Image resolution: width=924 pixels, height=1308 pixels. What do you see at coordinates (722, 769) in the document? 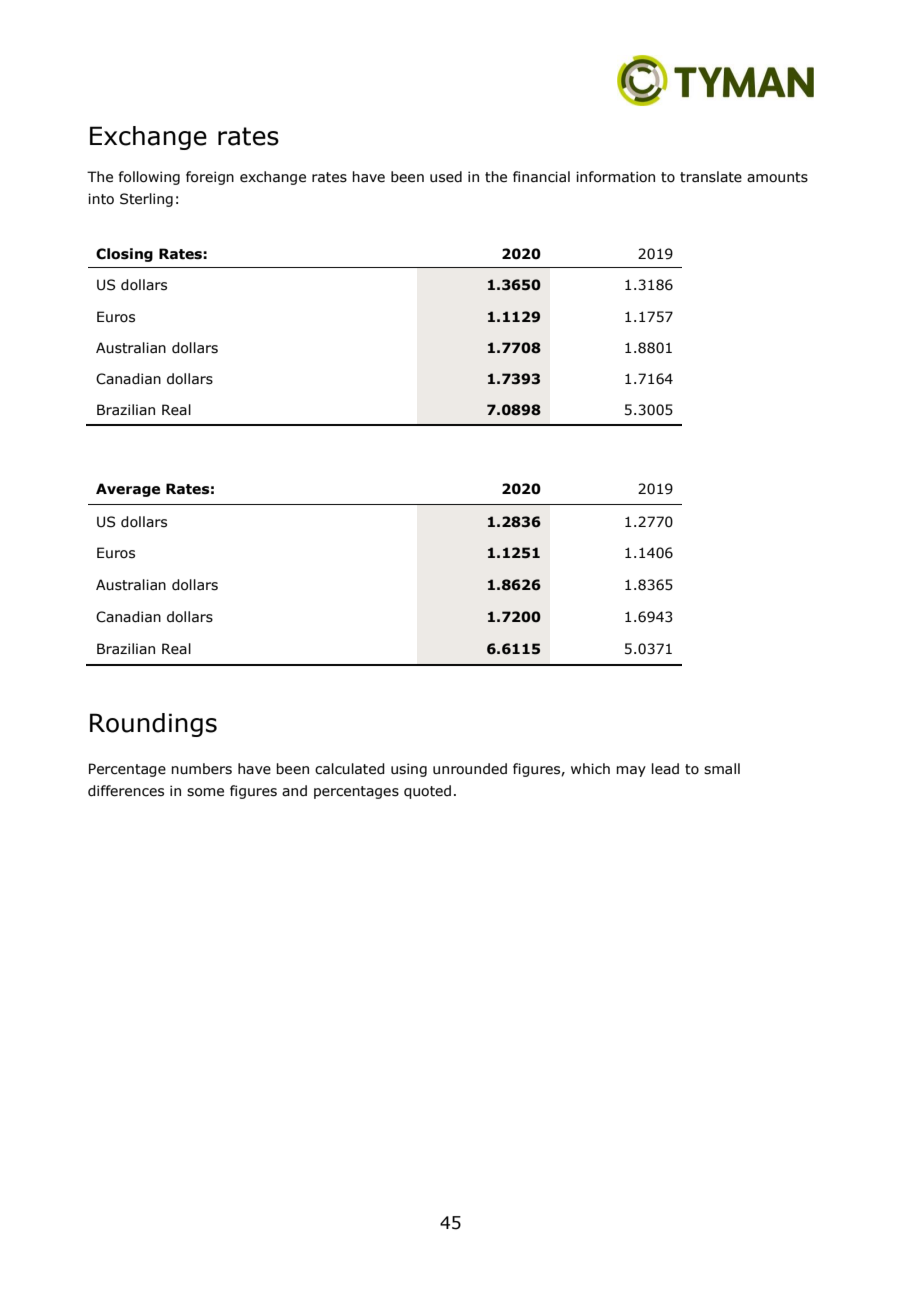
I see `small` at bounding box center [722, 769].
